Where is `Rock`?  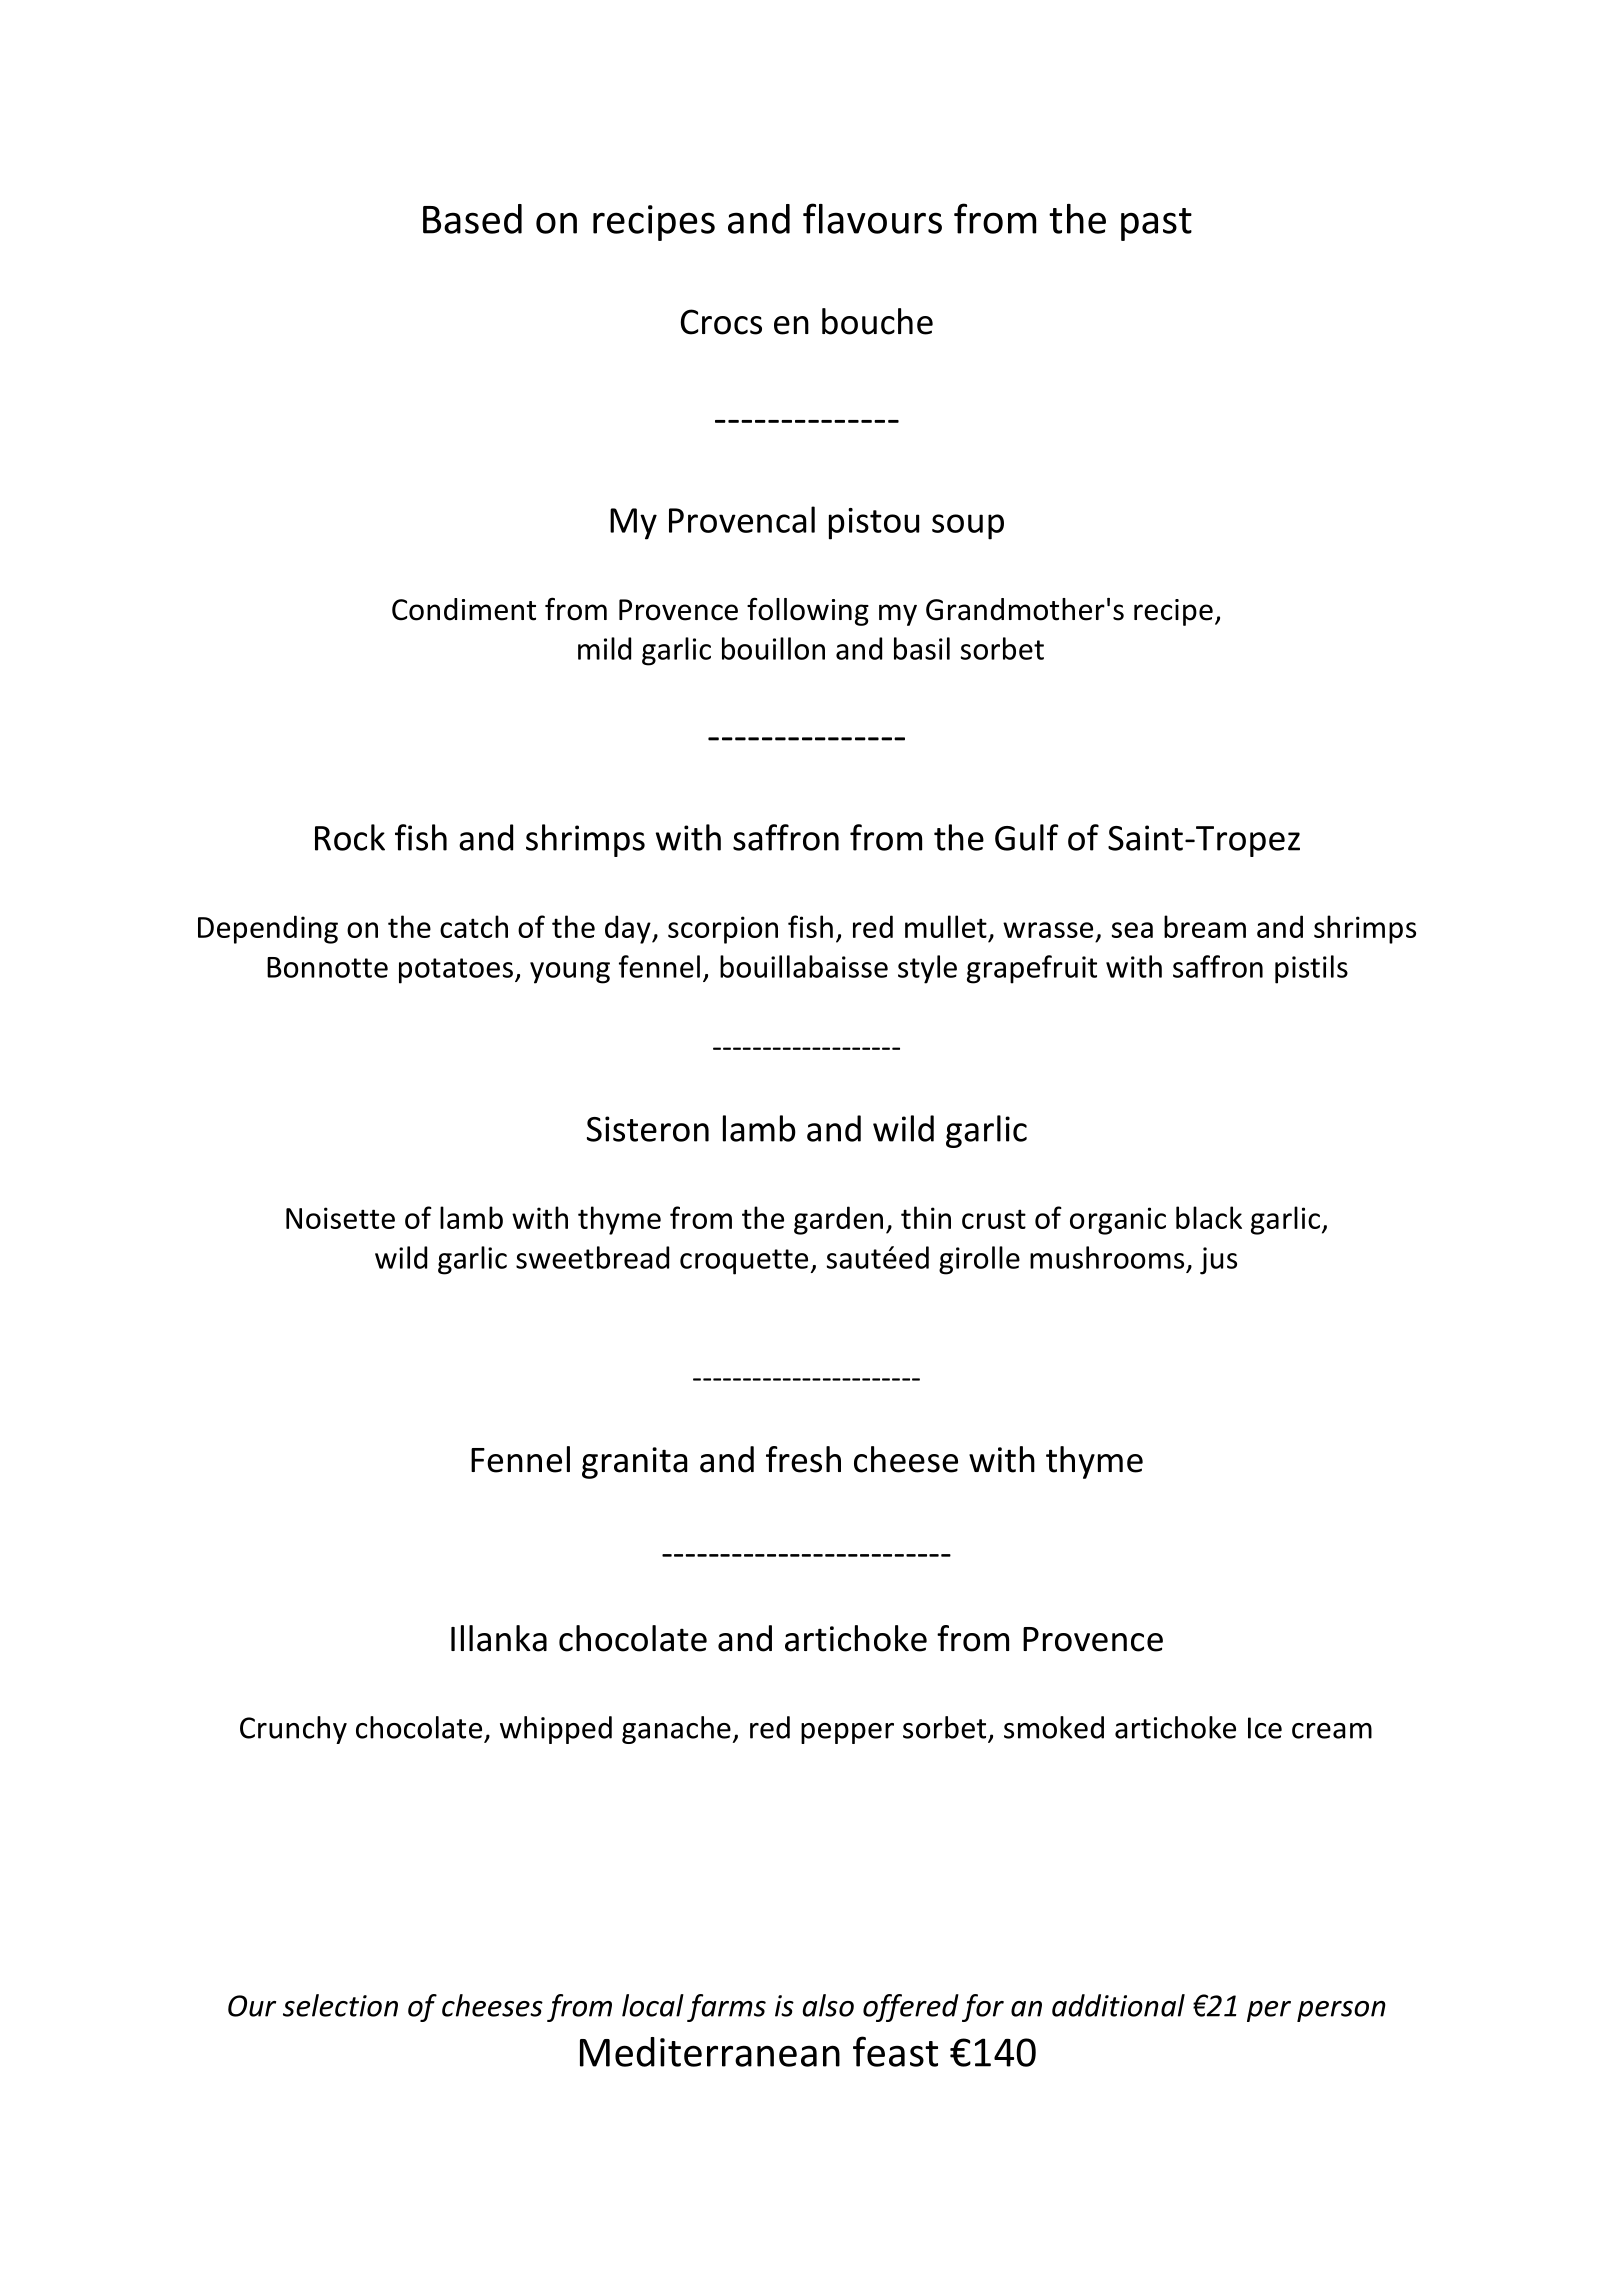
Rock is located at coordinates (350, 837).
